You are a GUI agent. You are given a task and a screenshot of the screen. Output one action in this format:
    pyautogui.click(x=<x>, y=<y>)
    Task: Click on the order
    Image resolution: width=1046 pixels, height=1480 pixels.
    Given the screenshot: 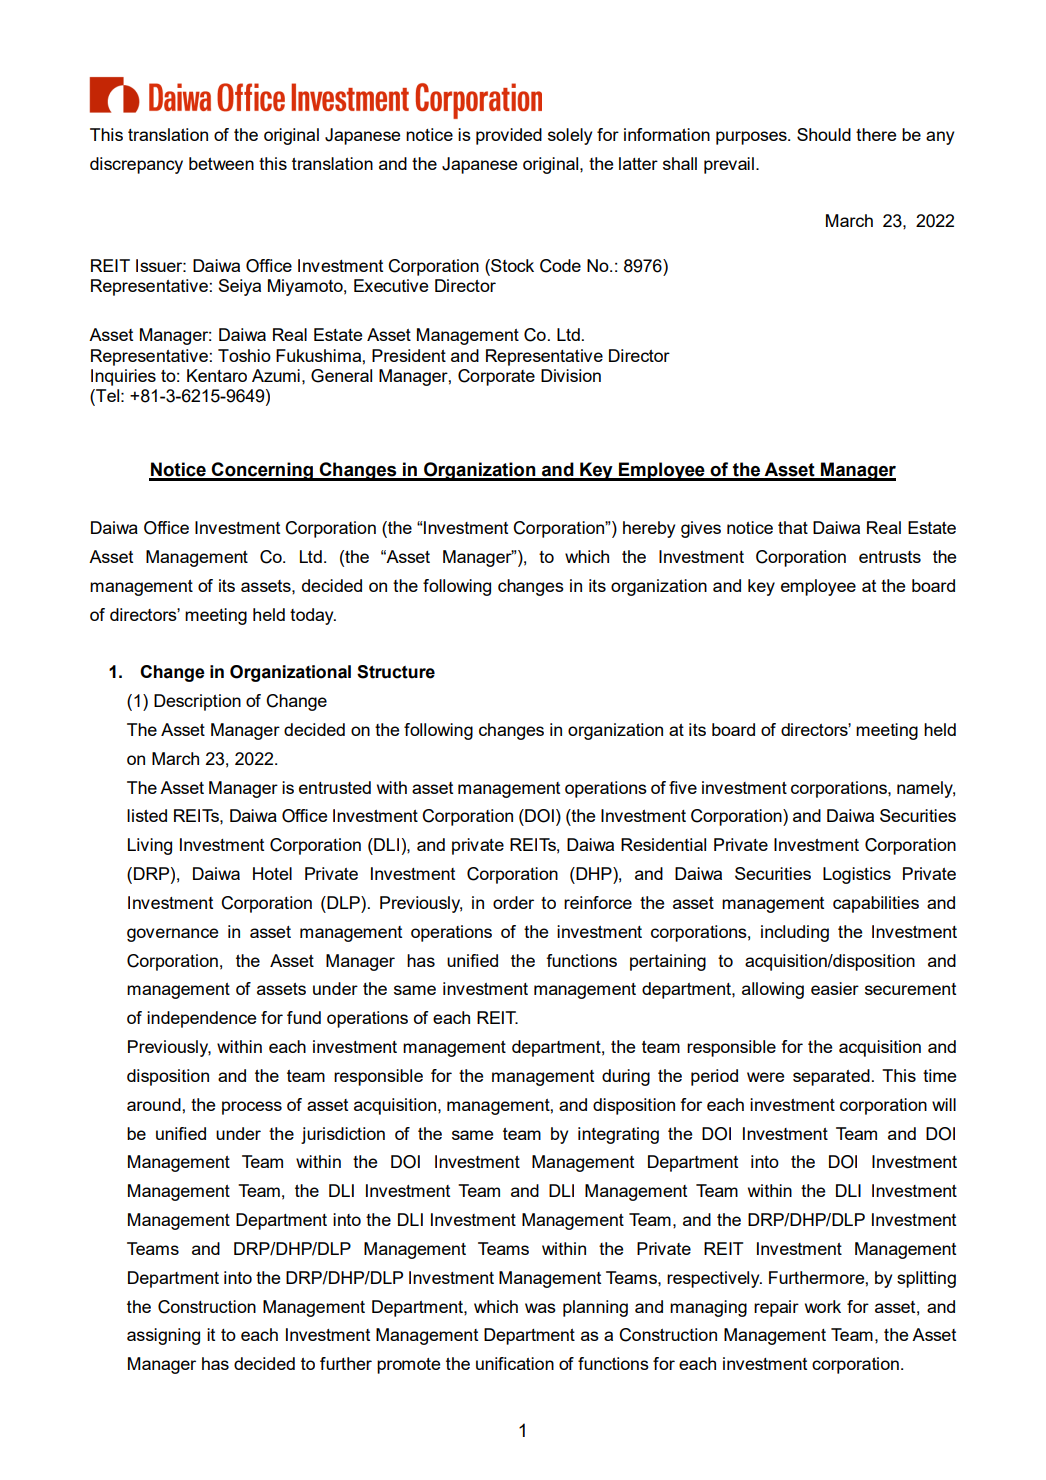 What is the action you would take?
    pyautogui.click(x=513, y=902)
